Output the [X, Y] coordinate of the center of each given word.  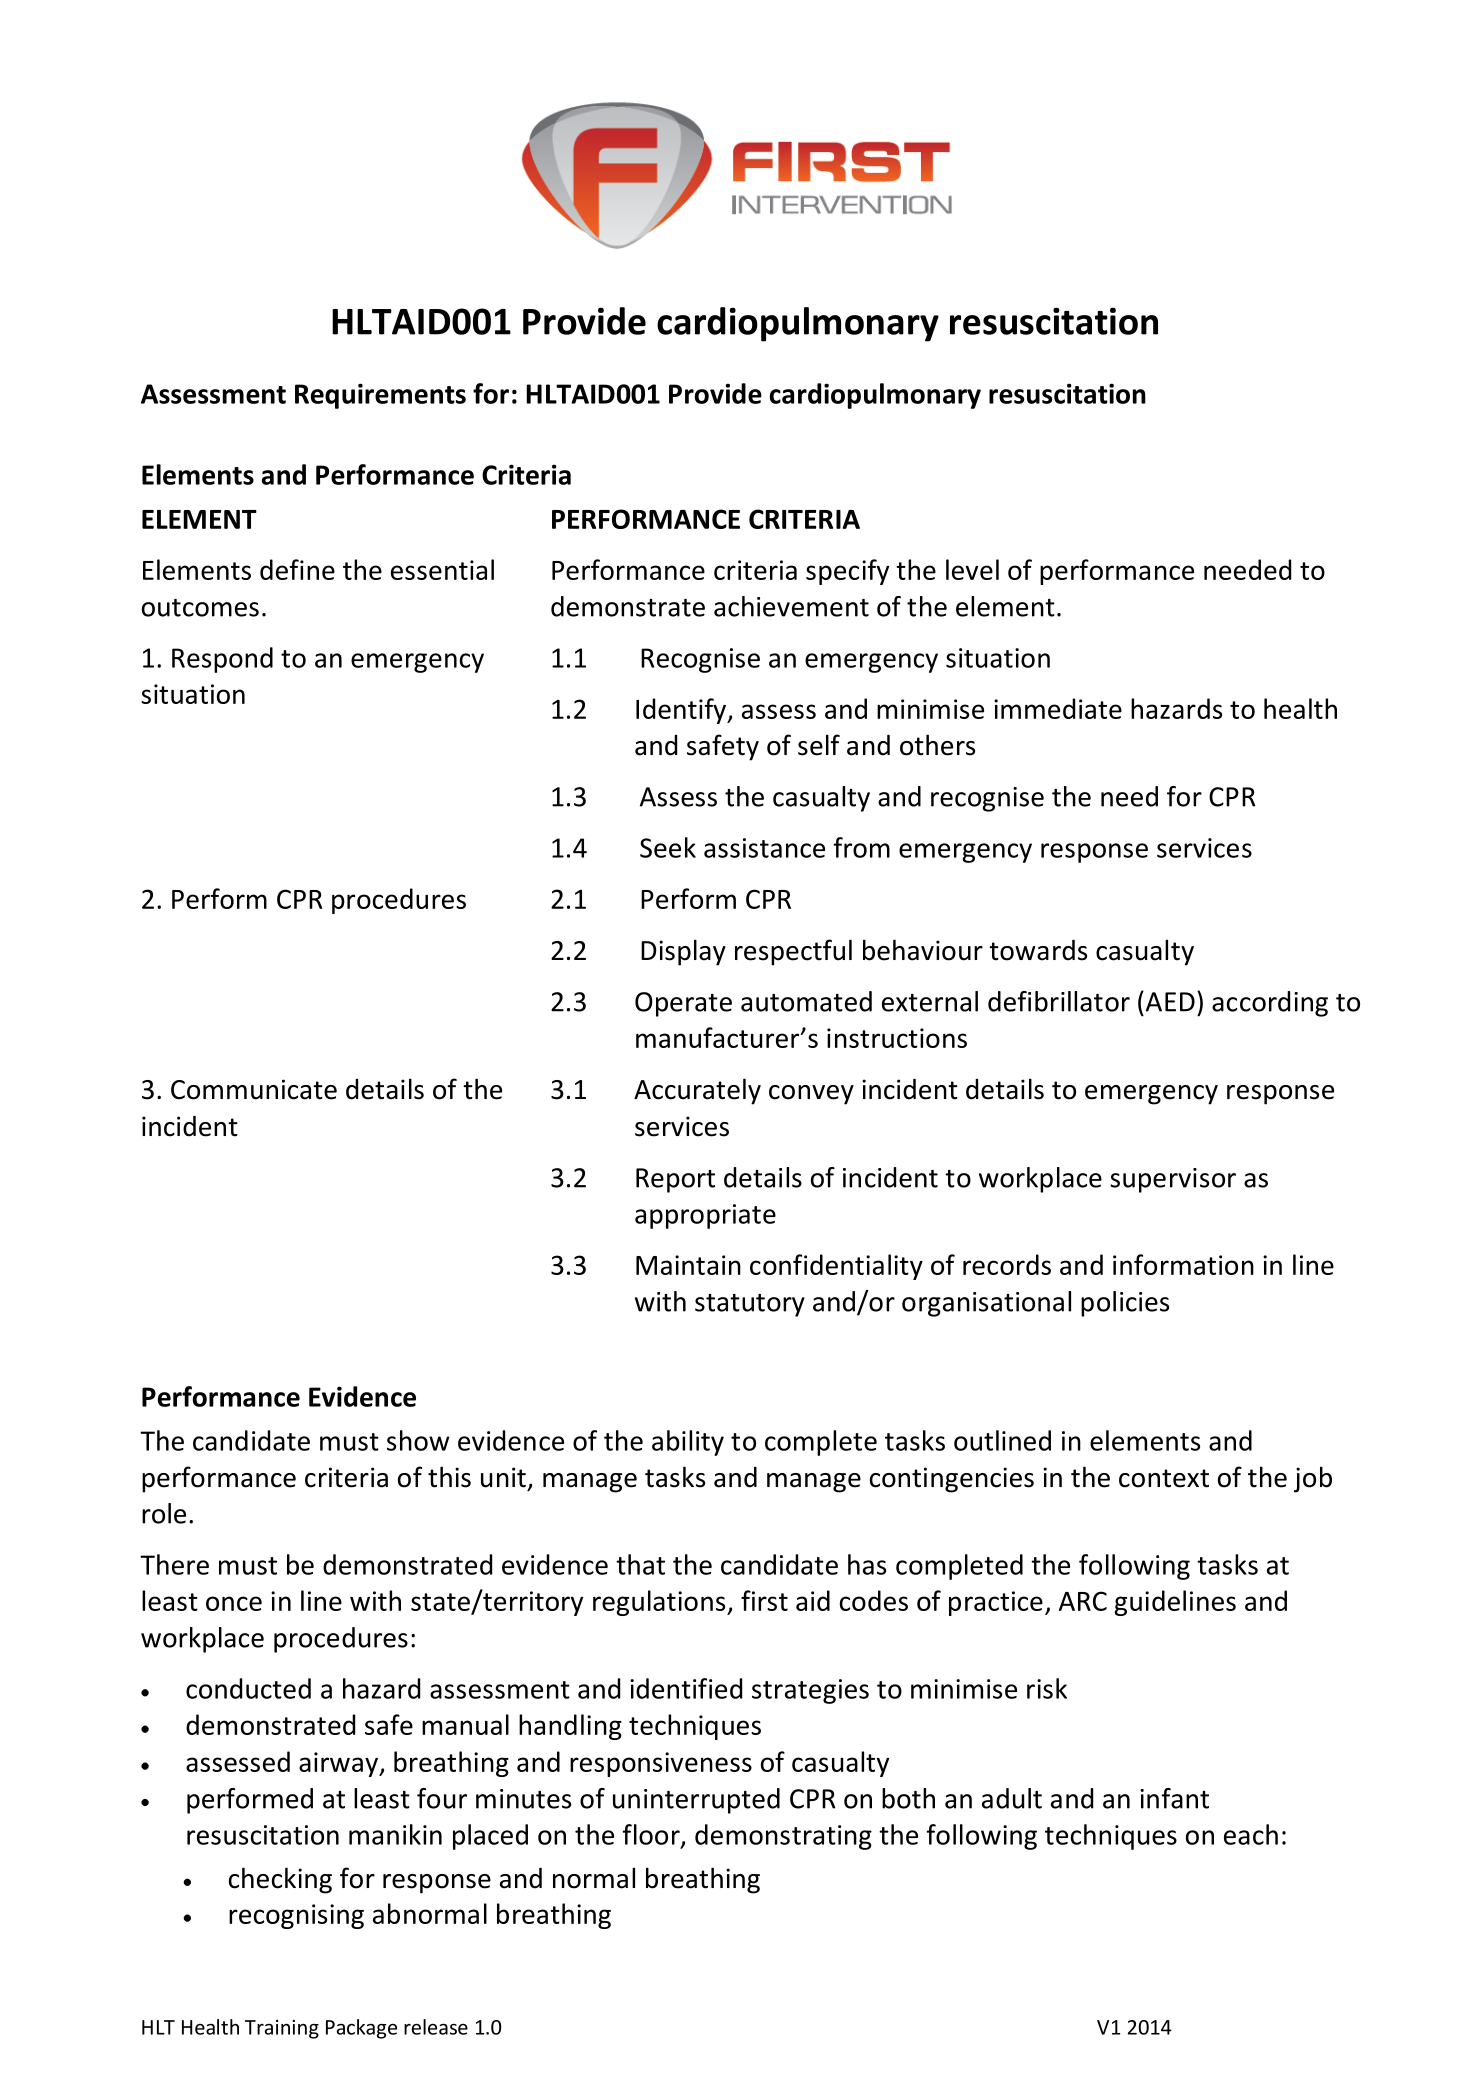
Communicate [254, 1089]
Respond [222, 660]
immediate [1058, 708]
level [972, 569]
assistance [764, 848]
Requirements [380, 396]
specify [847, 572]
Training [282, 2029]
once [234, 1603]
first [764, 1600]
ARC [1083, 1601]
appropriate [705, 1216]
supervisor [1173, 1180]
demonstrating [783, 1837]
